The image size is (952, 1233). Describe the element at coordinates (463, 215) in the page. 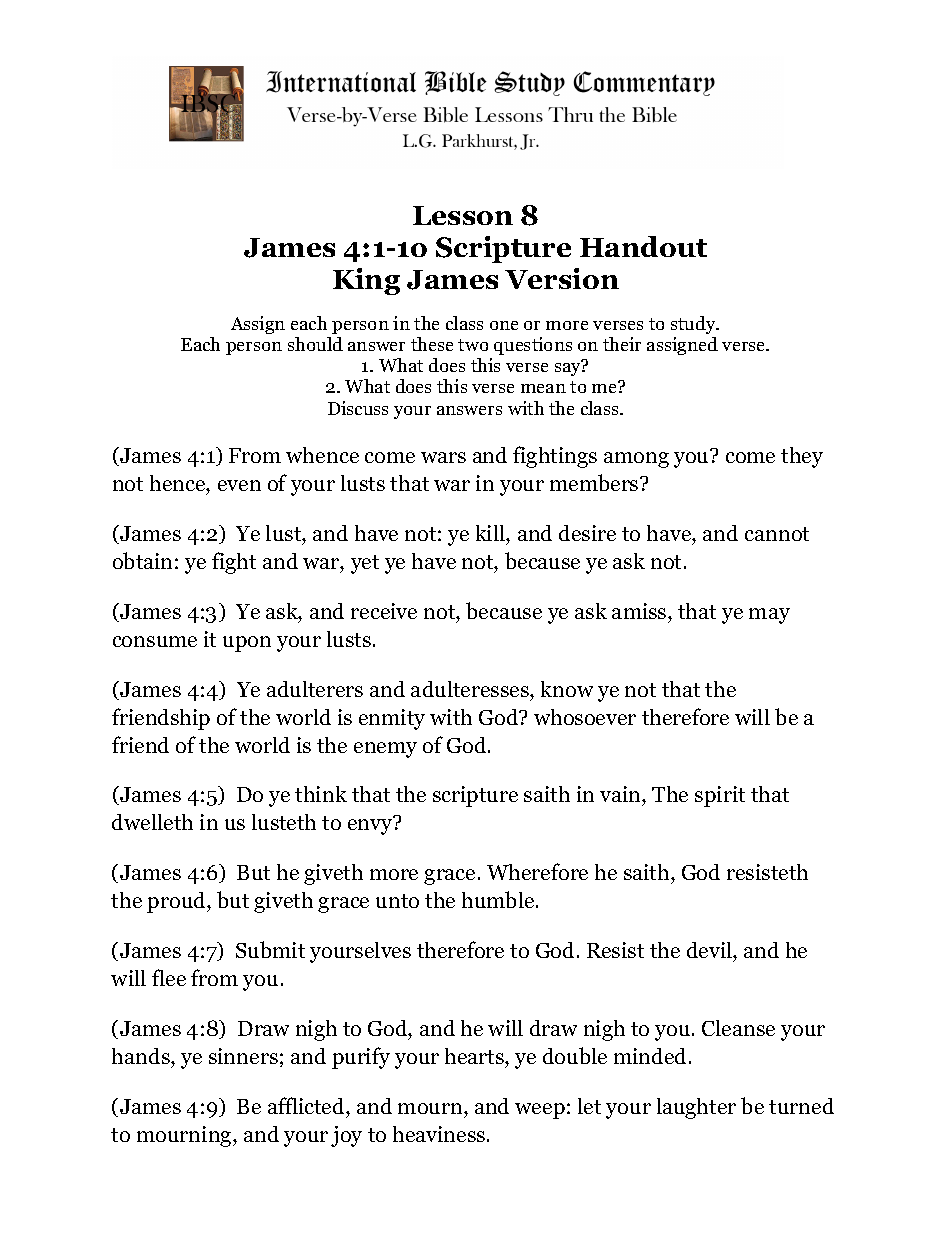

I see `Lesson` at that location.
